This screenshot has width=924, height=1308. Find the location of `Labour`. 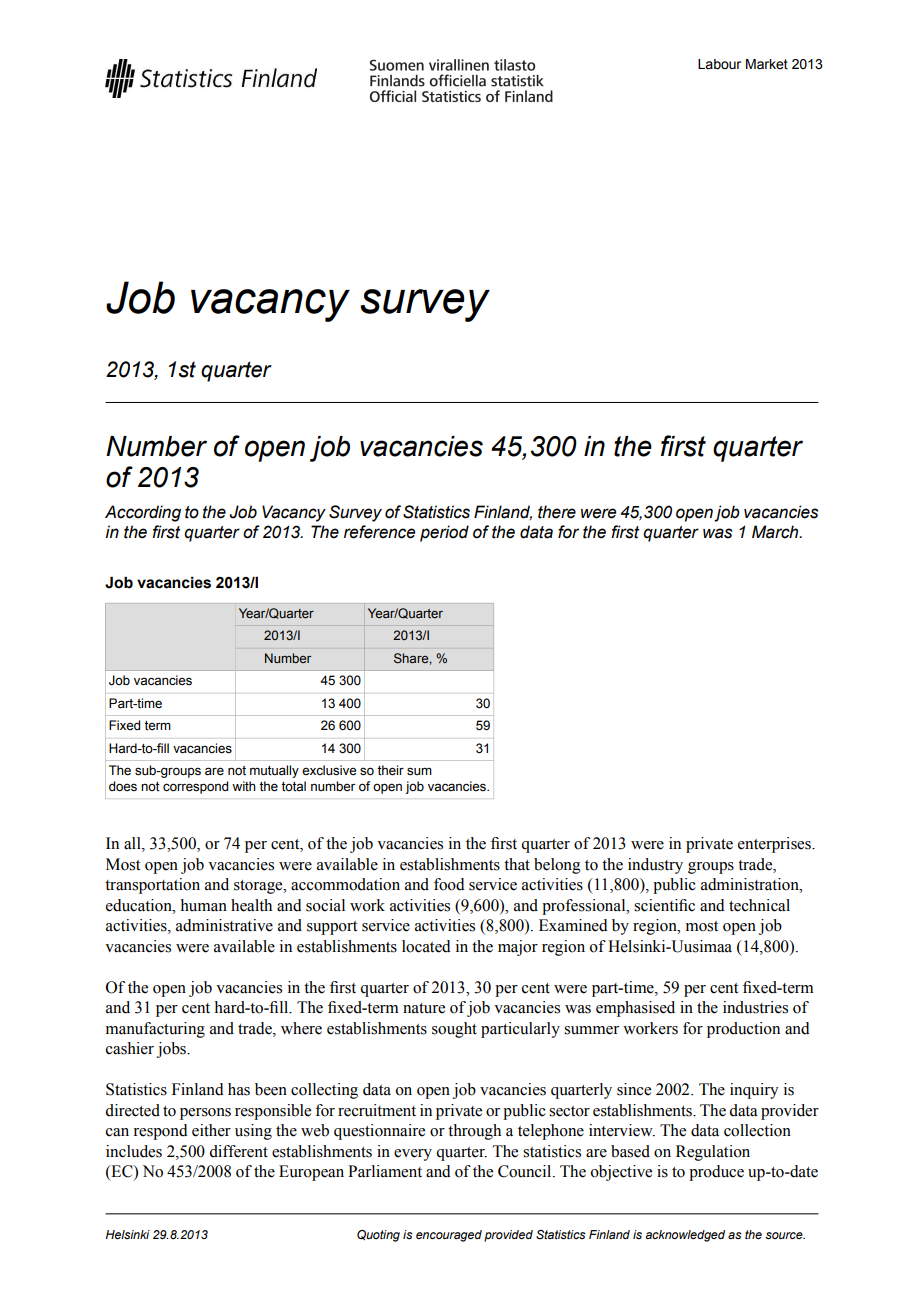

Labour is located at coordinates (719, 64).
